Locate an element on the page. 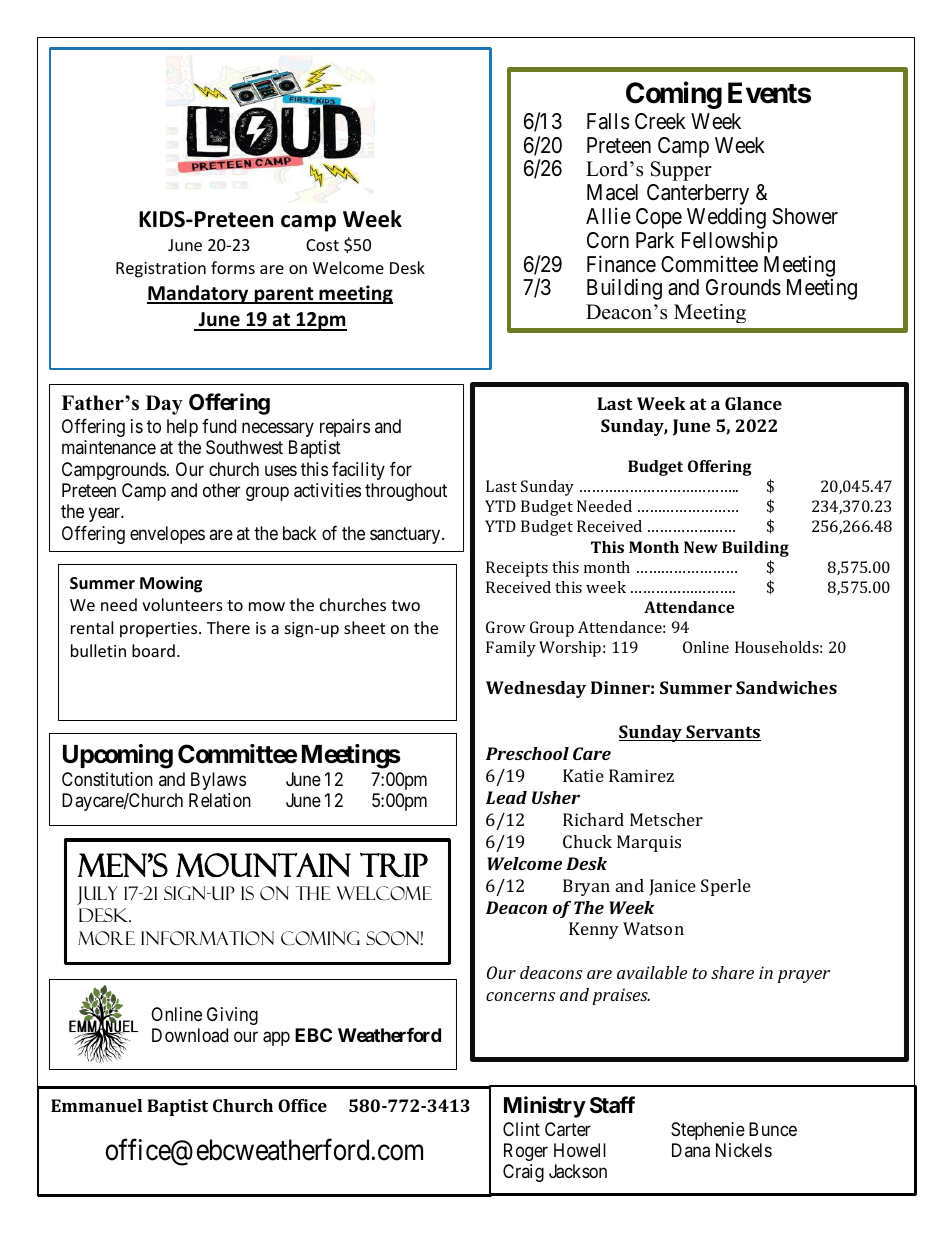 Image resolution: width=952 pixels, height=1233 pixels. Sandwiches is located at coordinates (786, 687).
